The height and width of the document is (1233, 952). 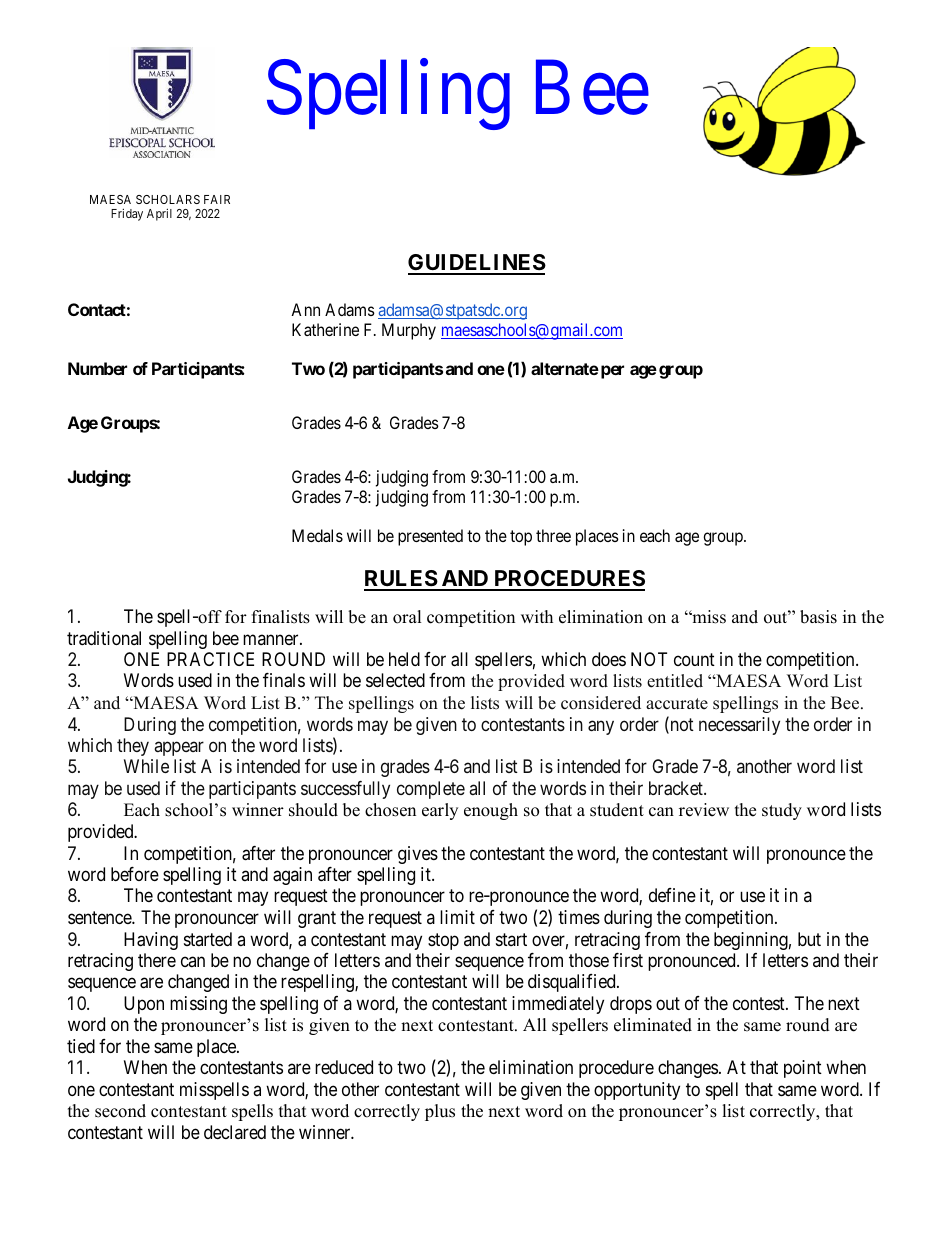 I want to click on Murphy, so click(x=409, y=331).
